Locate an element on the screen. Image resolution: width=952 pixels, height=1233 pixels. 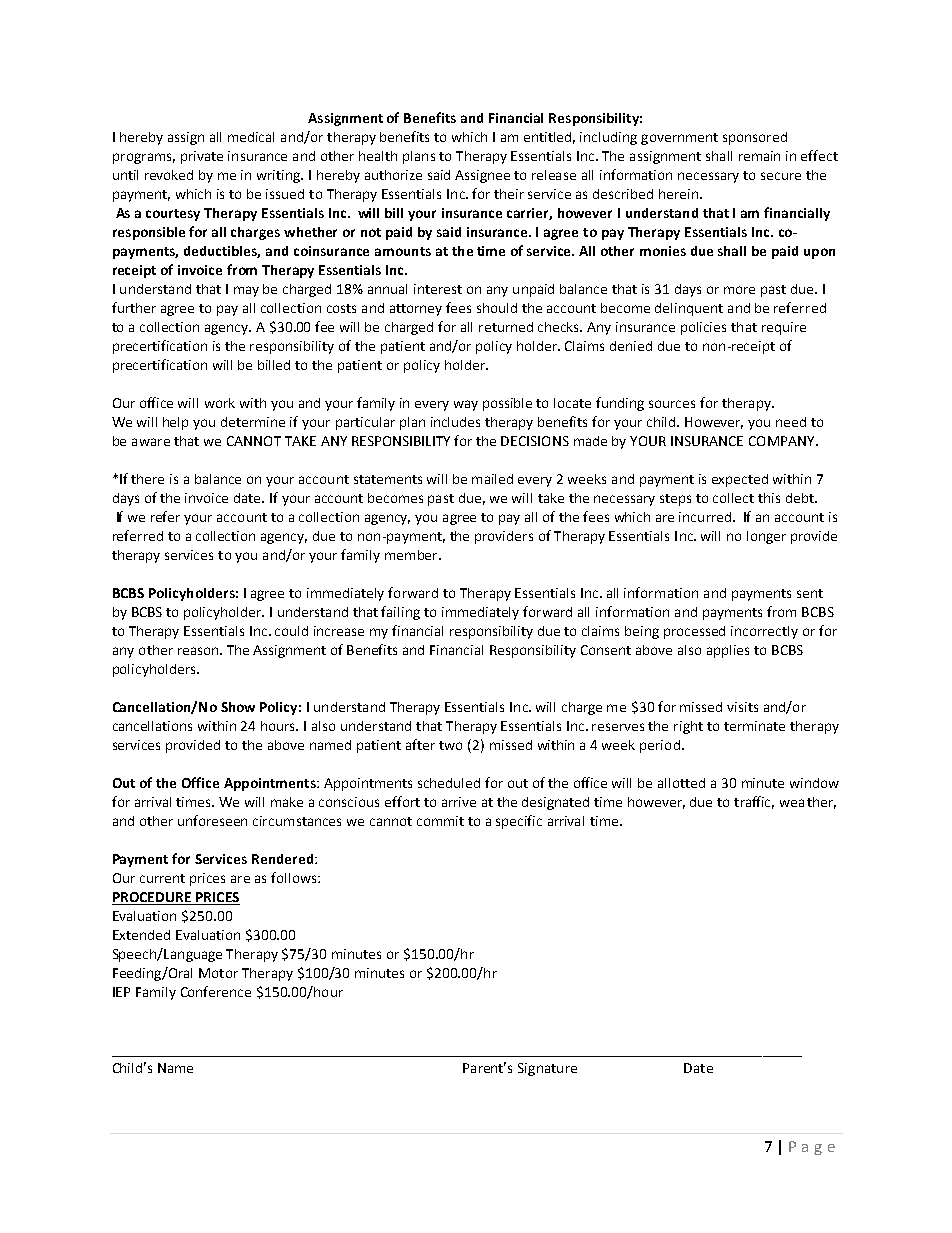
private is located at coordinates (202, 157).
